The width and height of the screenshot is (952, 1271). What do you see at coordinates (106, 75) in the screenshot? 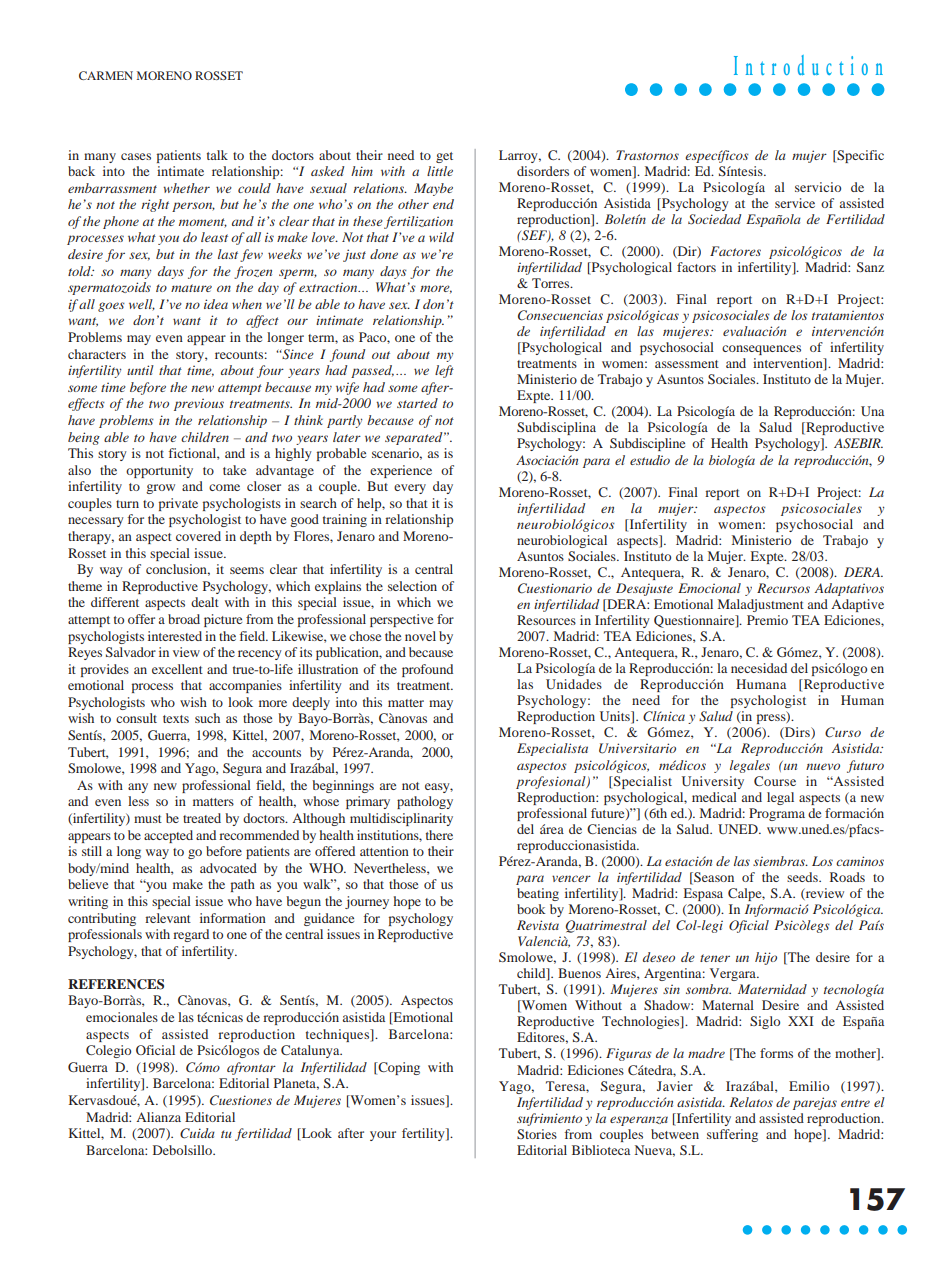
I see `CARMEN` at bounding box center [106, 75].
